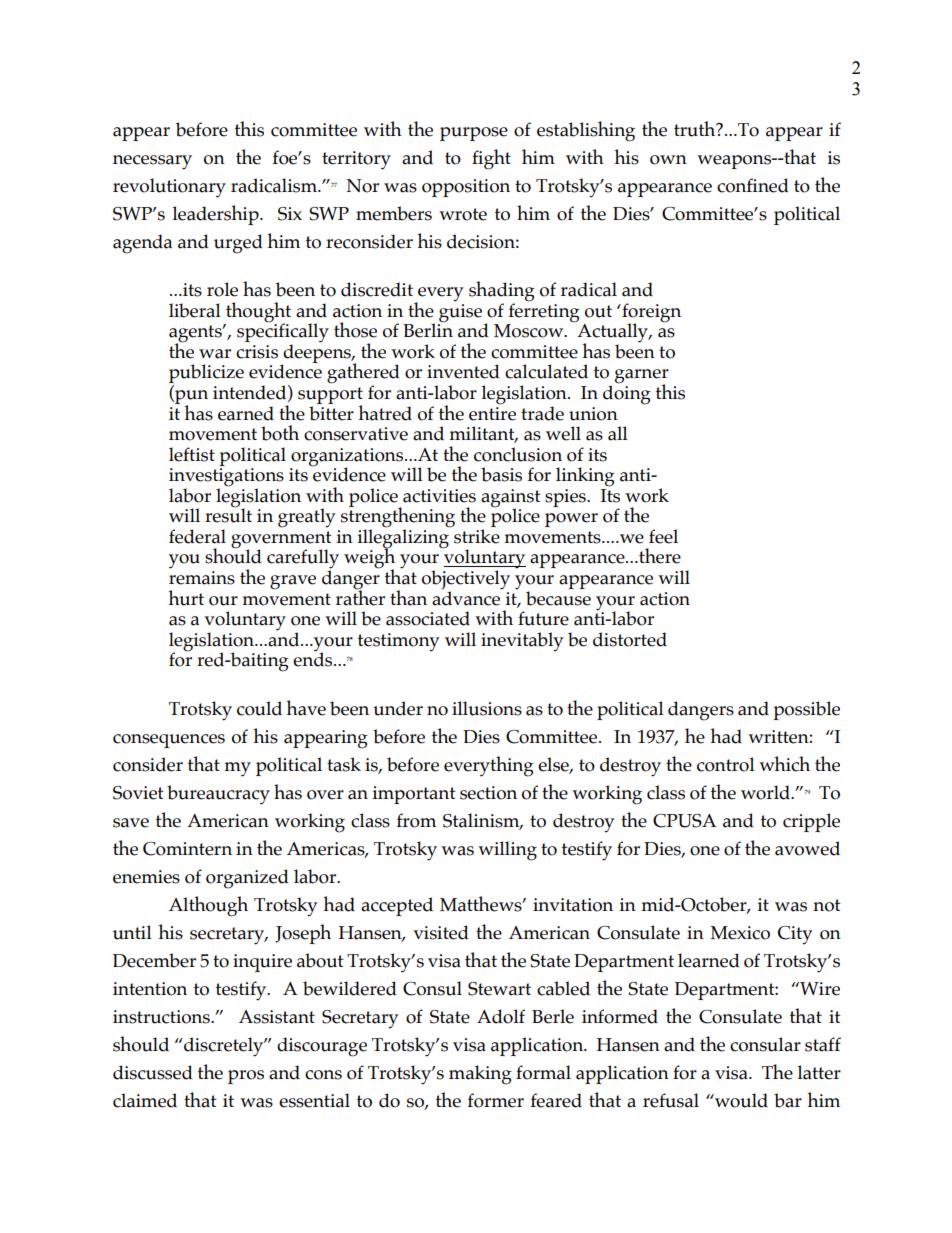 The image size is (952, 1233). What do you see at coordinates (416, 820) in the screenshot?
I see `from` at bounding box center [416, 820].
